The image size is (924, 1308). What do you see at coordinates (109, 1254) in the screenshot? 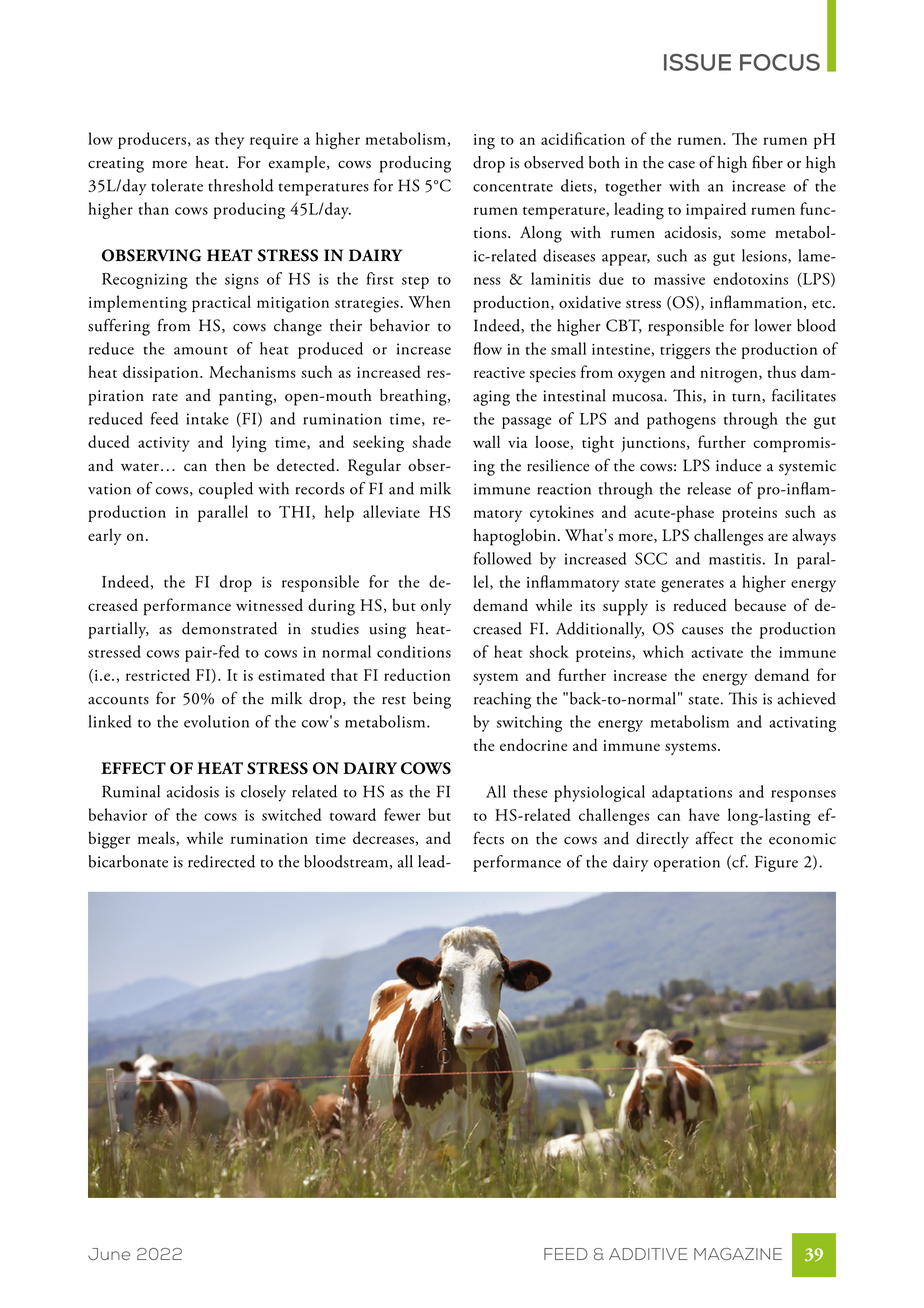
I see `June` at bounding box center [109, 1254].
